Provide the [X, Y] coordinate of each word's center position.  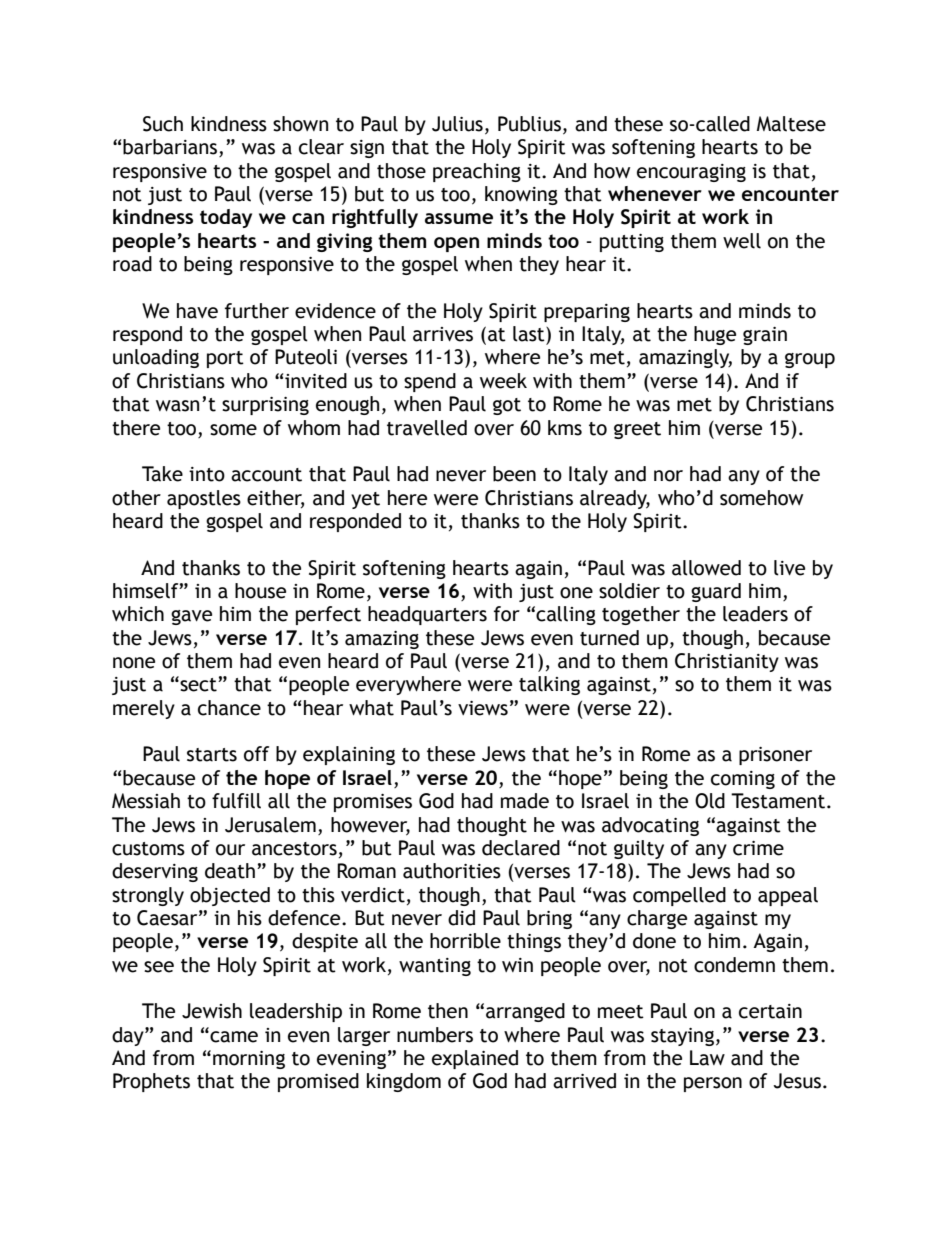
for [507, 614]
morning [249, 1060]
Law [707, 1058]
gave [191, 617]
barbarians [171, 148]
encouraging [691, 173]
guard [716, 592]
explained [475, 1059]
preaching [477, 172]
